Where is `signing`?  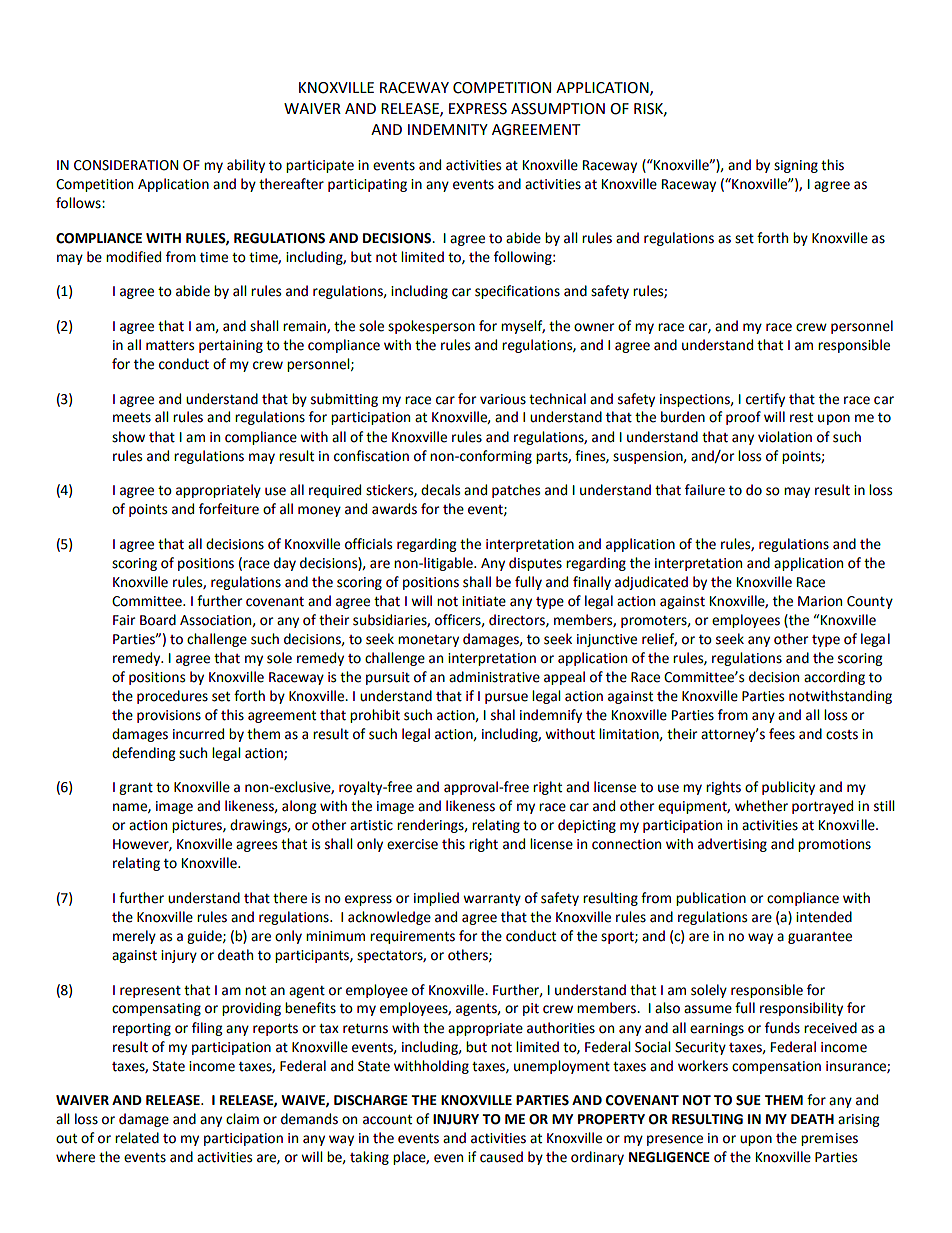
signing is located at coordinates (796, 166).
